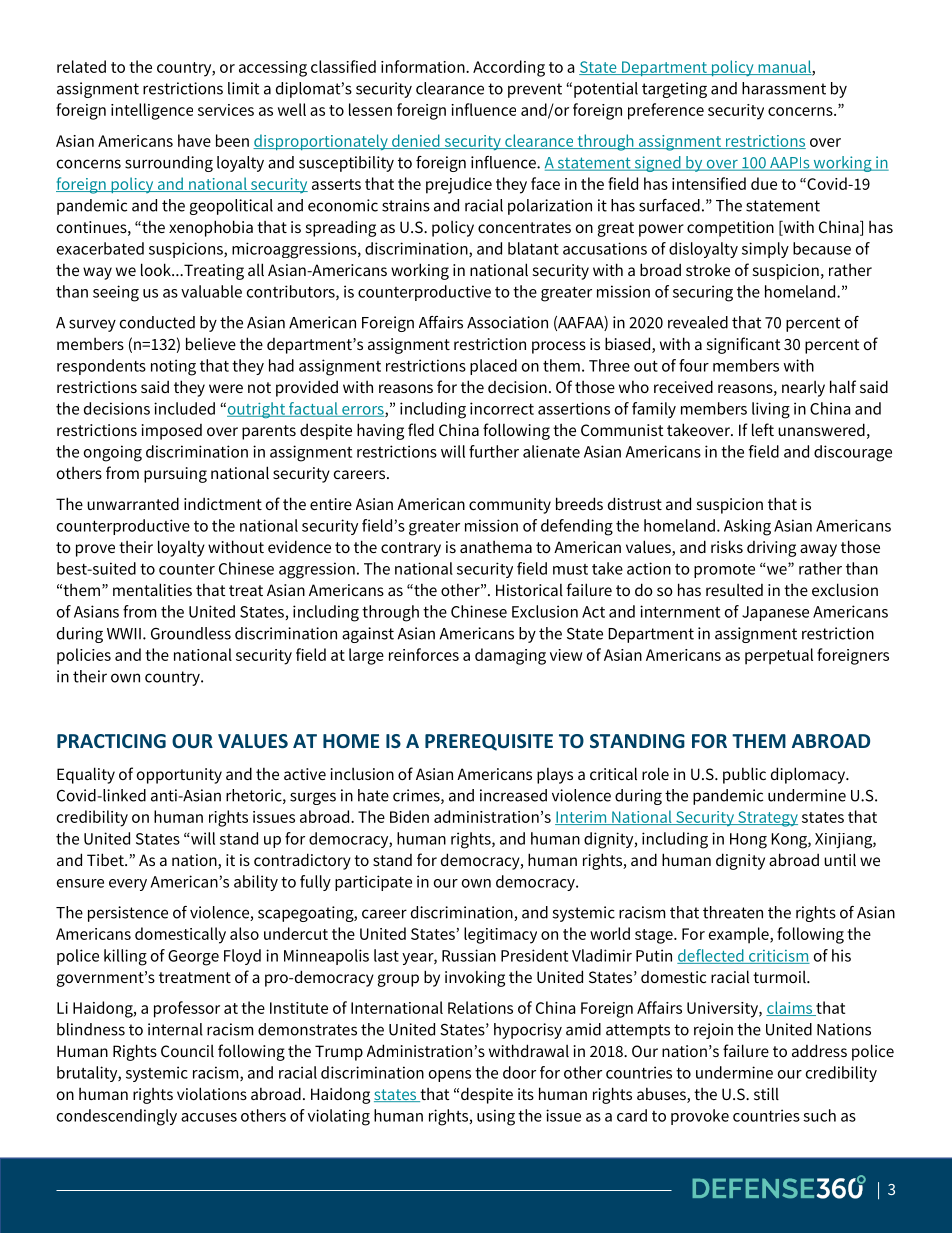 This document has width=952, height=1233. What do you see at coordinates (763, 429) in the document?
I see `left` at bounding box center [763, 429].
